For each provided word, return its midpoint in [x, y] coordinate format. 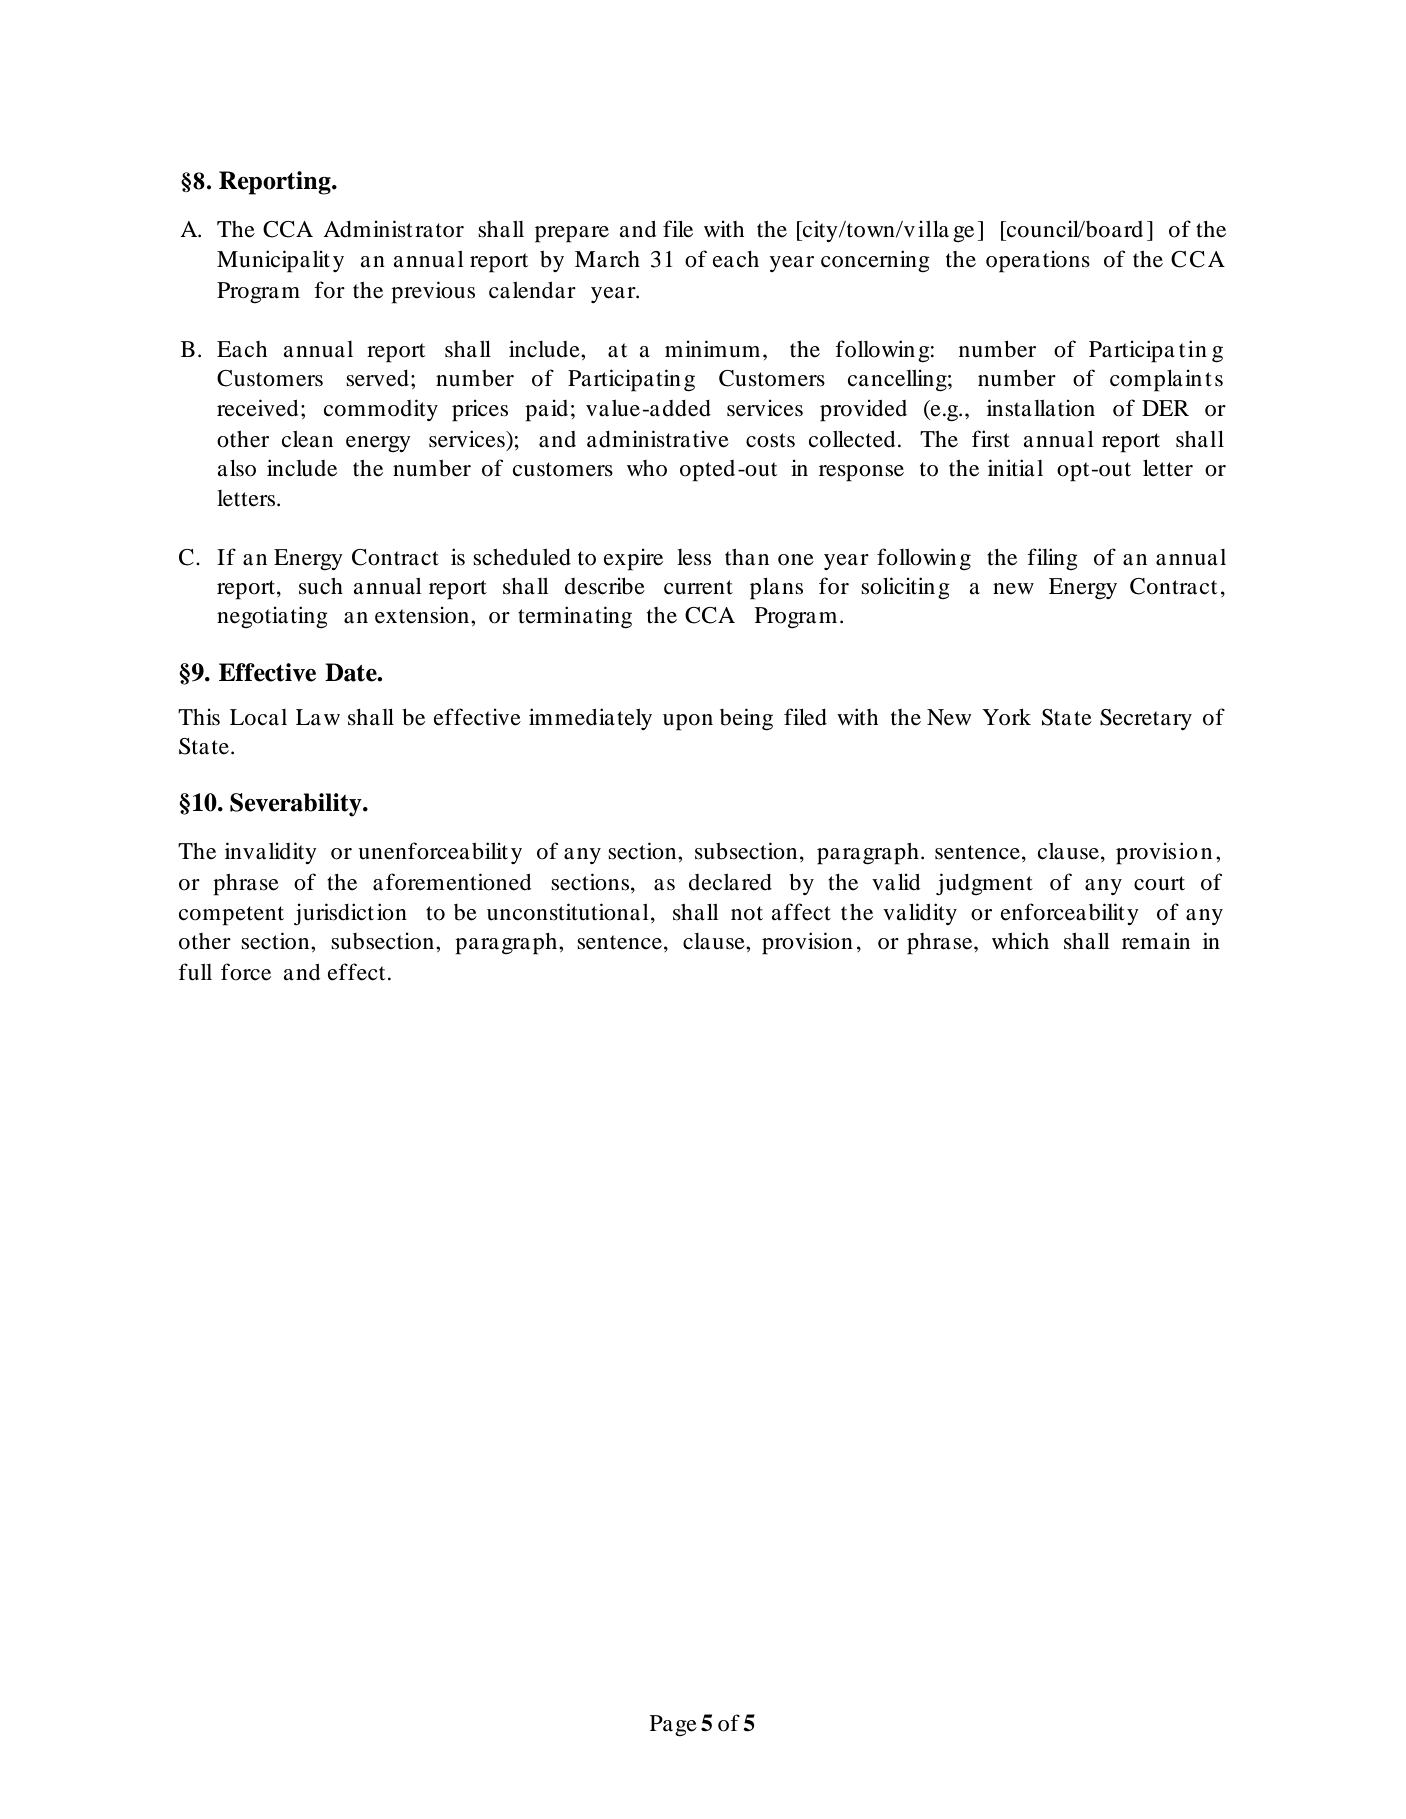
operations [1038, 261]
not [747, 913]
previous [433, 292]
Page [673, 1725]
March [607, 259]
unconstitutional [568, 912]
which [1020, 941]
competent [231, 916]
